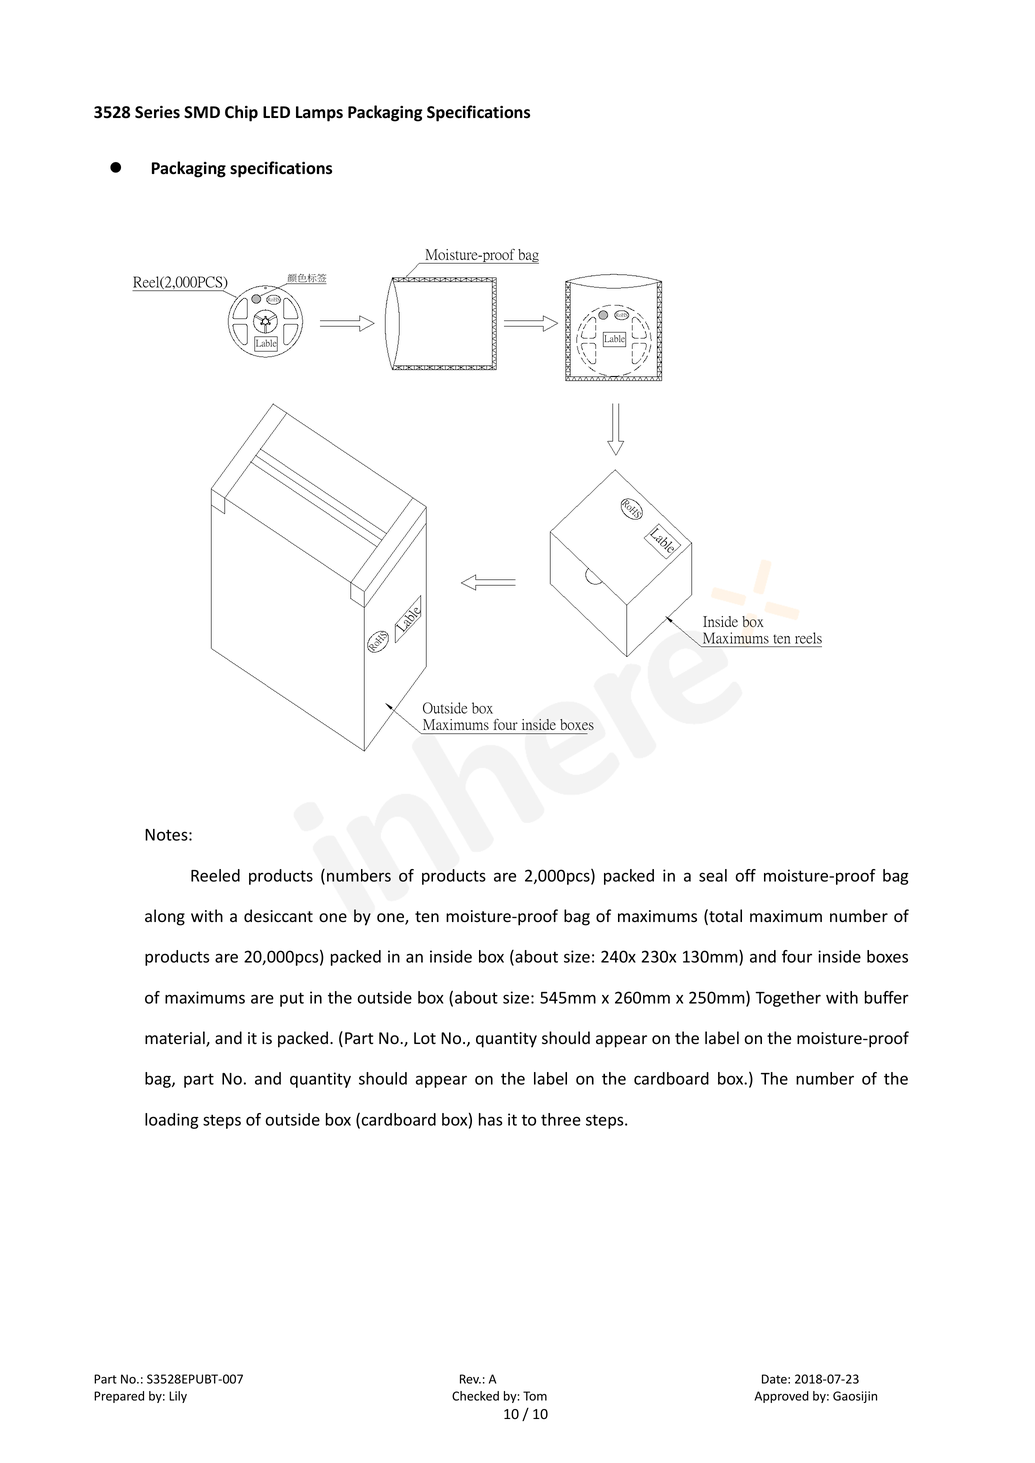  What do you see at coordinates (241, 113) in the screenshot?
I see `Chip` at bounding box center [241, 113].
